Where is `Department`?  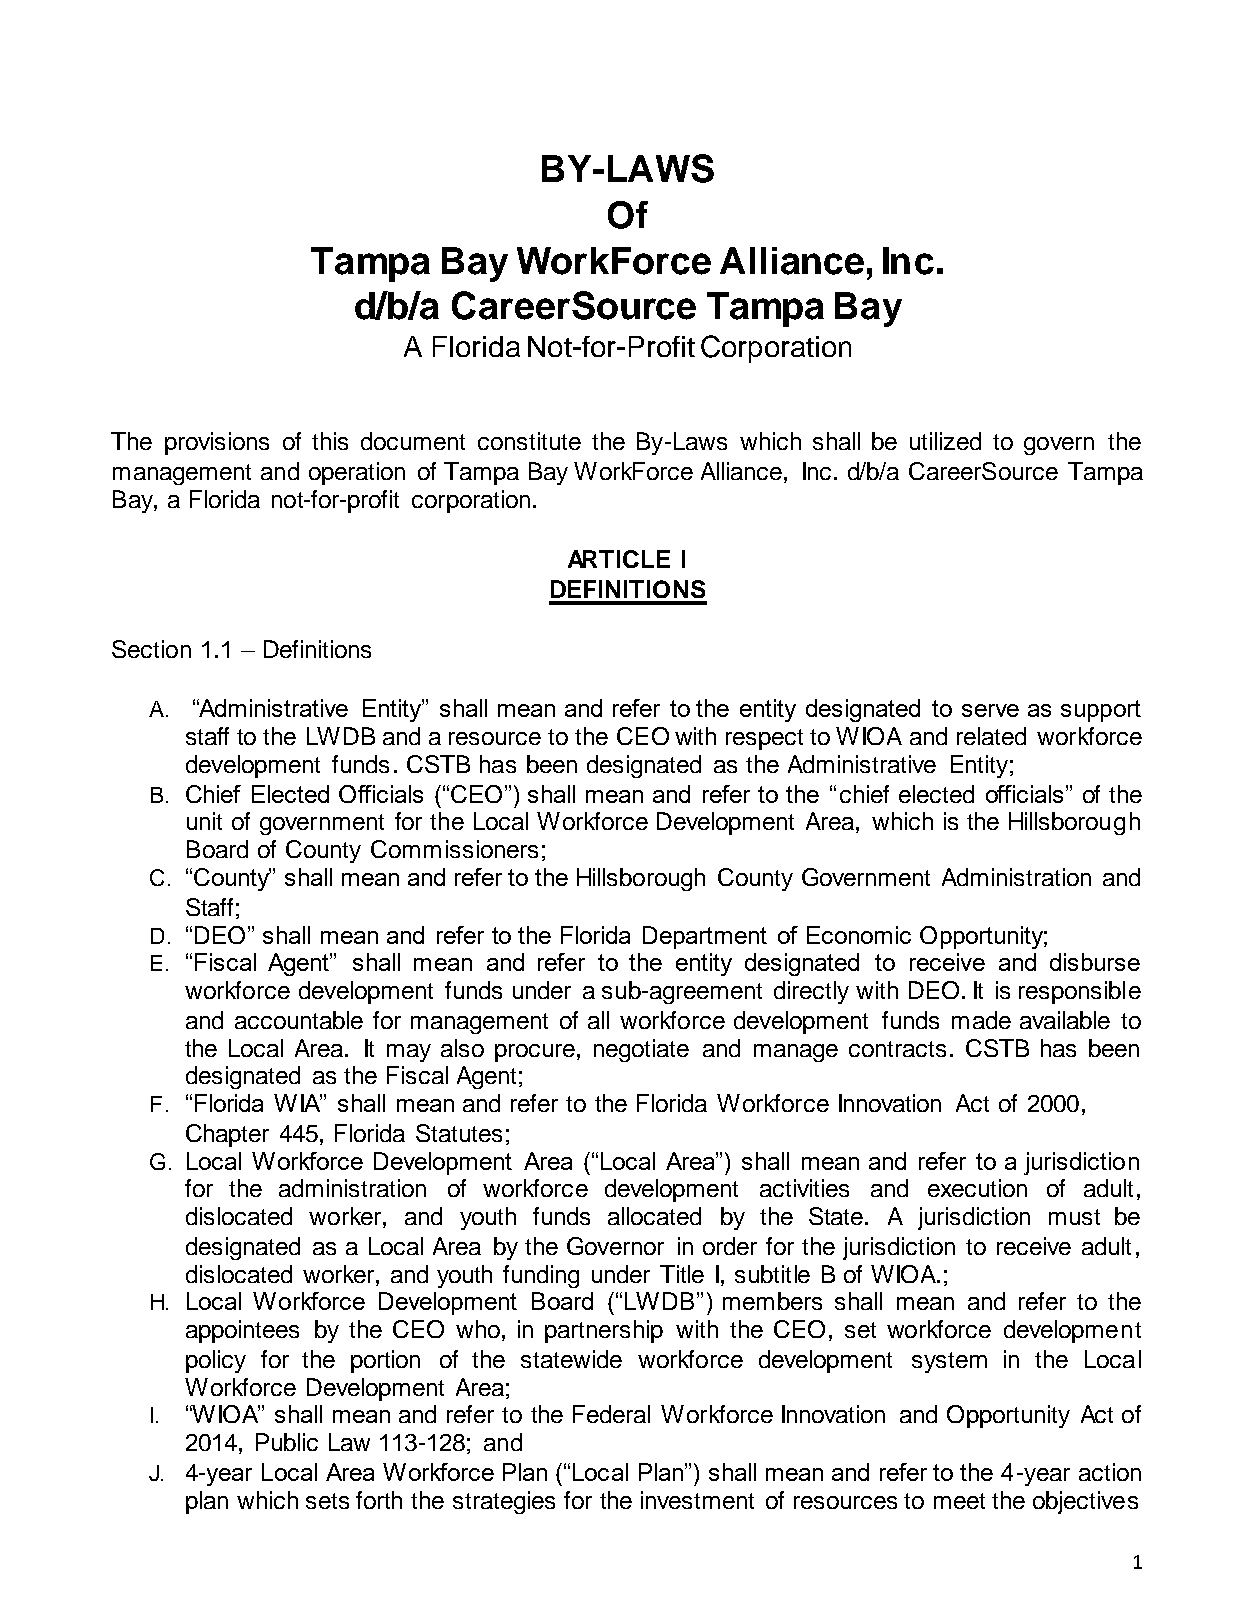
Department is located at coordinates (705, 937).
